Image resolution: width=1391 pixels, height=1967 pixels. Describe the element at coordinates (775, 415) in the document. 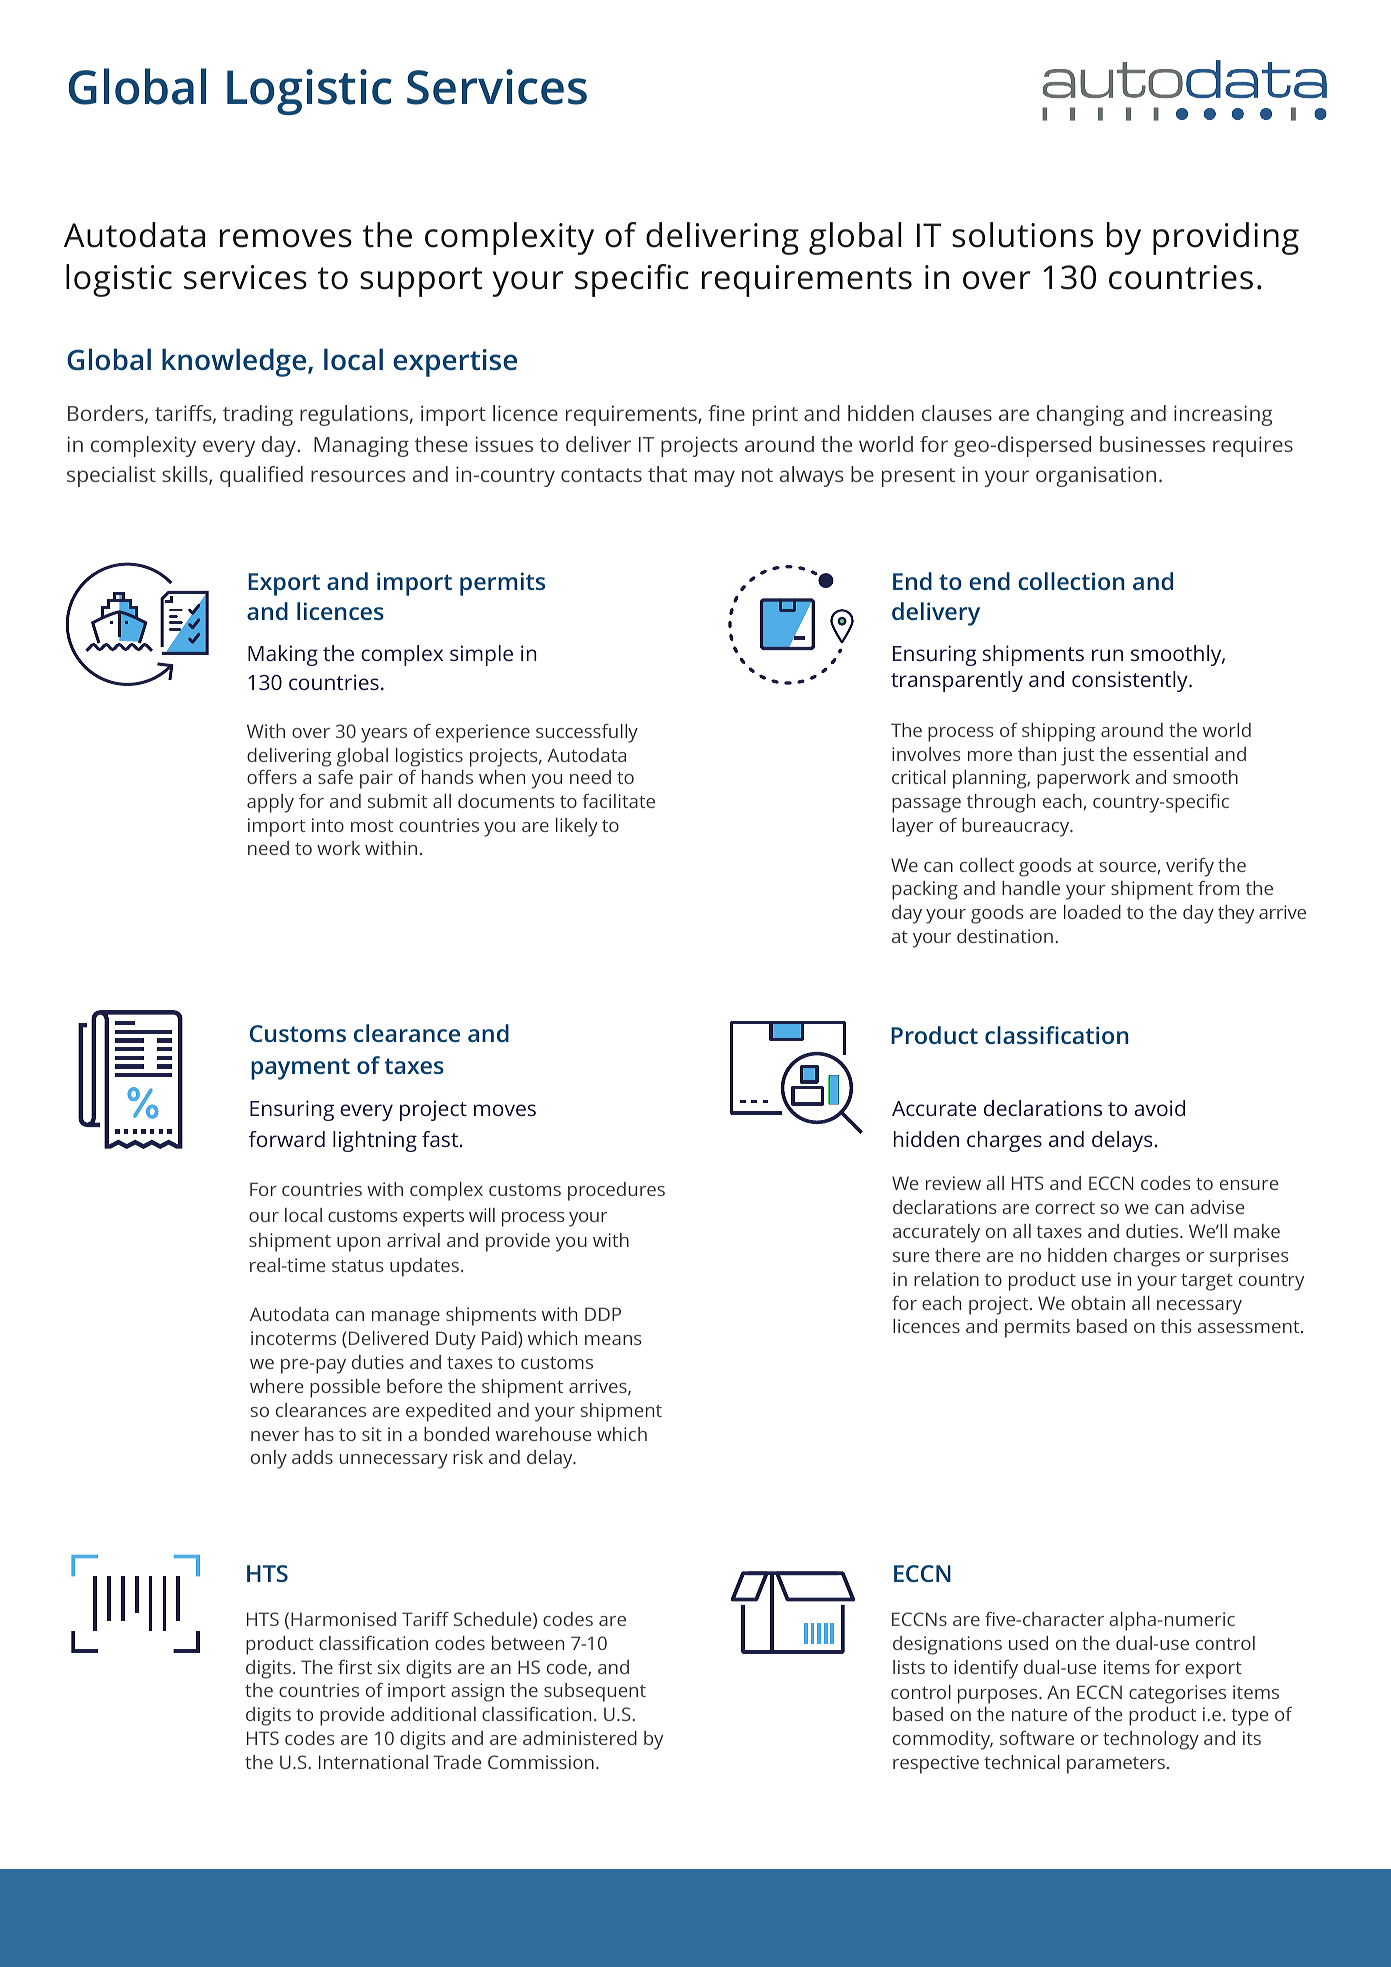

I see `print` at that location.
